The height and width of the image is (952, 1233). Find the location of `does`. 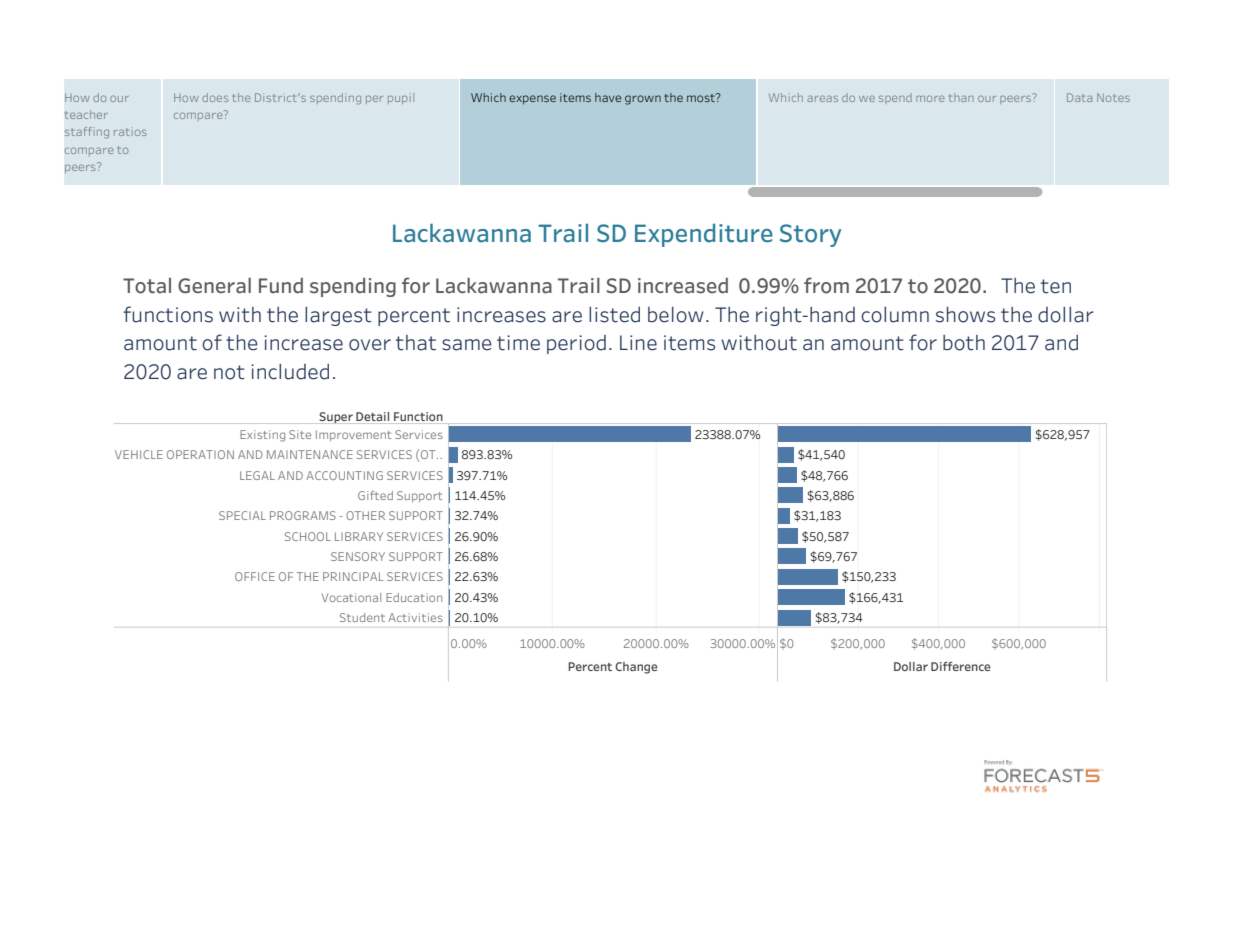

does is located at coordinates (215, 97).
